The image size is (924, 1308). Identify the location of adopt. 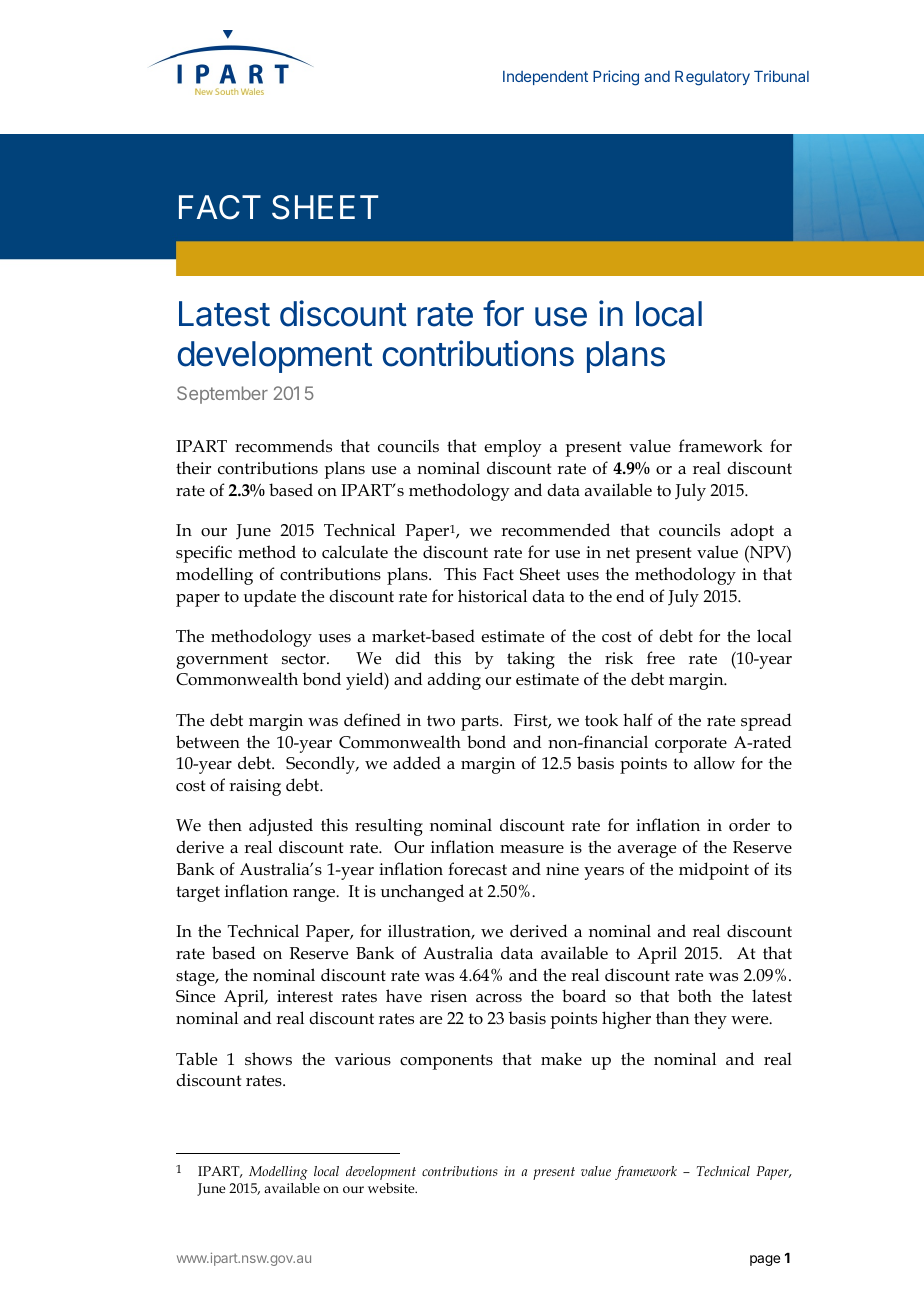
(752, 532).
